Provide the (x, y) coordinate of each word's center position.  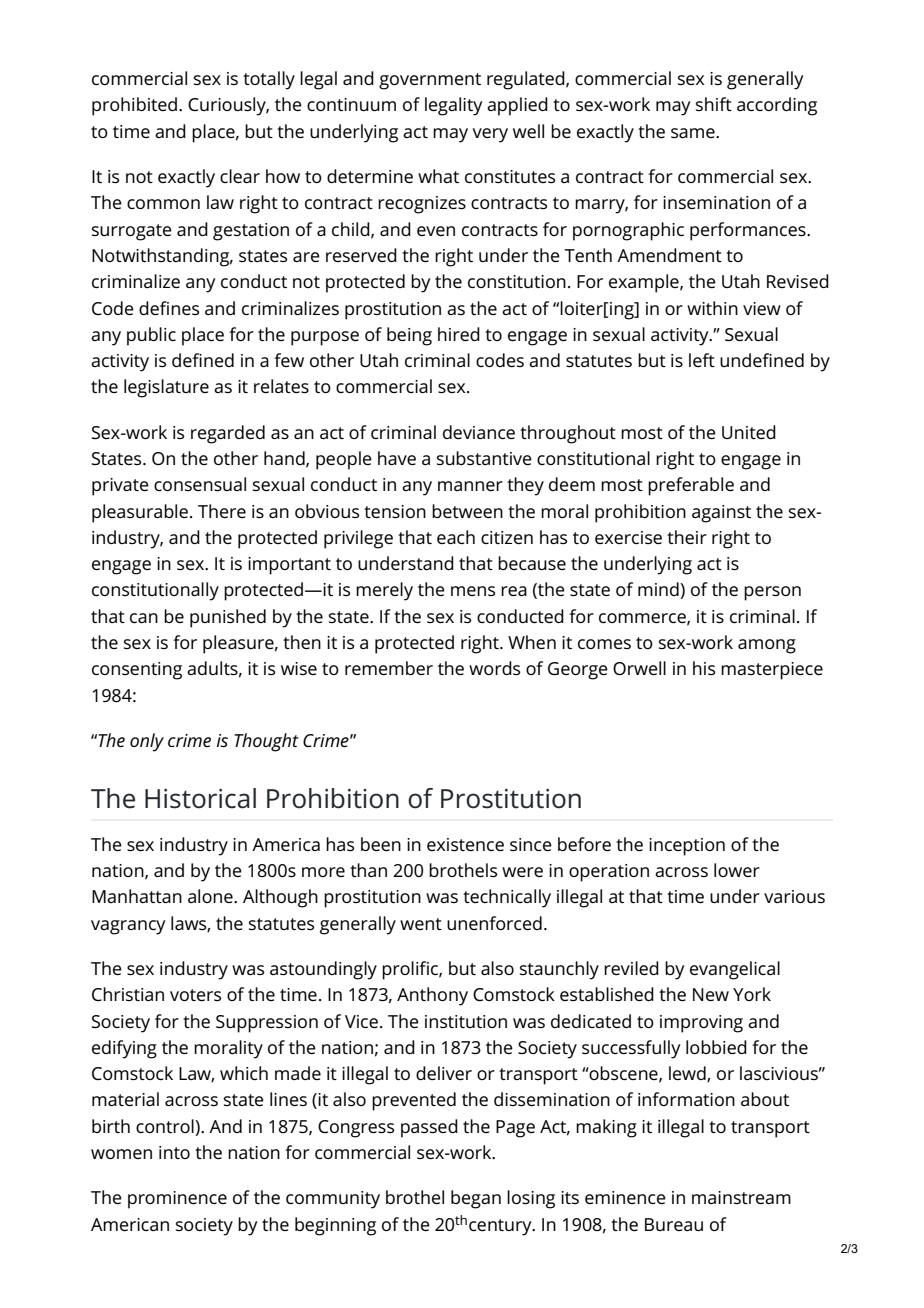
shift (714, 104)
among (767, 646)
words (494, 668)
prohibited (134, 106)
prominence (177, 1200)
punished (228, 618)
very (490, 135)
